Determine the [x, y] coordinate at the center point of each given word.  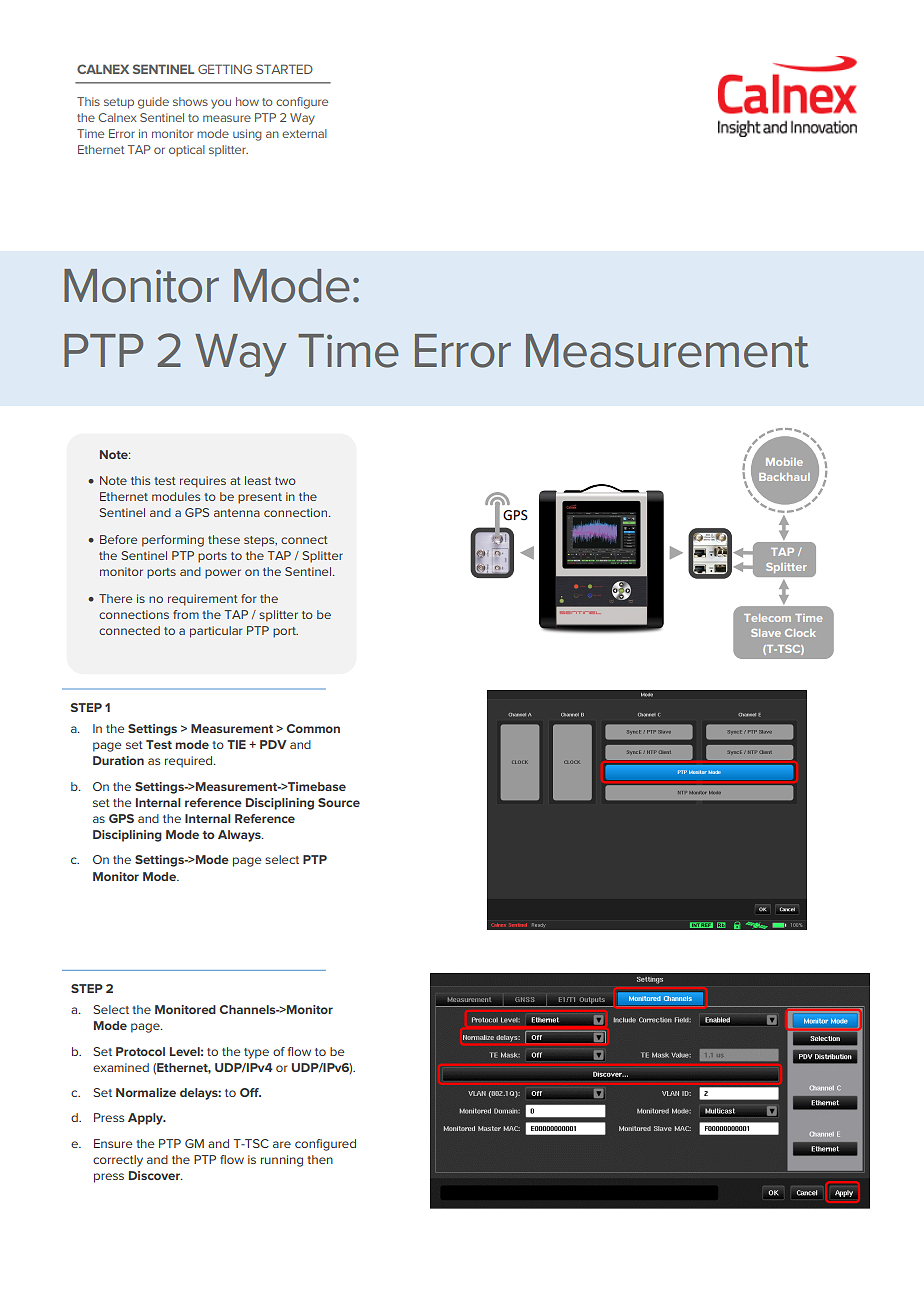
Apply [146, 1119]
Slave [766, 633]
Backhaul [784, 477]
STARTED [284, 69]
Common [313, 728]
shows [190, 101]
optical [187, 150]
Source [339, 802]
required [190, 762]
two [285, 481]
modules [176, 496]
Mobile [784, 462]
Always [240, 836]
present [260, 498]
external [304, 133]
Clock [800, 633]
